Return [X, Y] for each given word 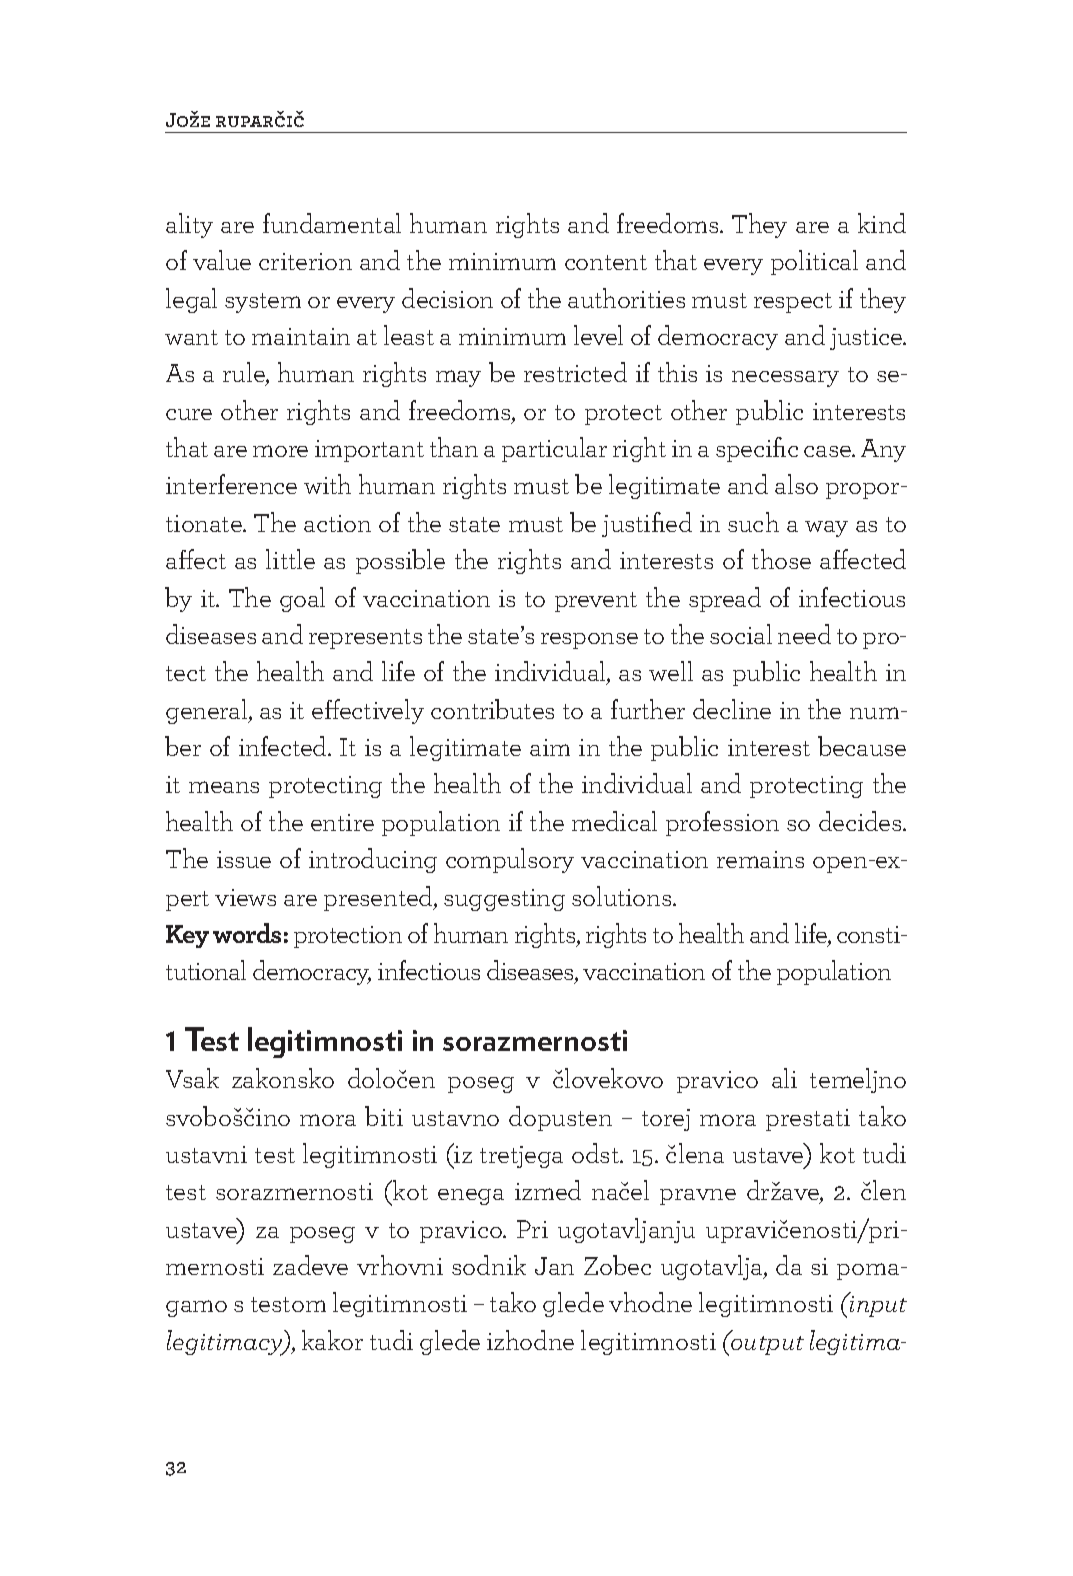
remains [760, 859]
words [247, 933]
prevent [596, 602]
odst [596, 1153]
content [606, 262]
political [814, 262]
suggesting [504, 900]
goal [302, 599]
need [804, 634]
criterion [305, 261]
